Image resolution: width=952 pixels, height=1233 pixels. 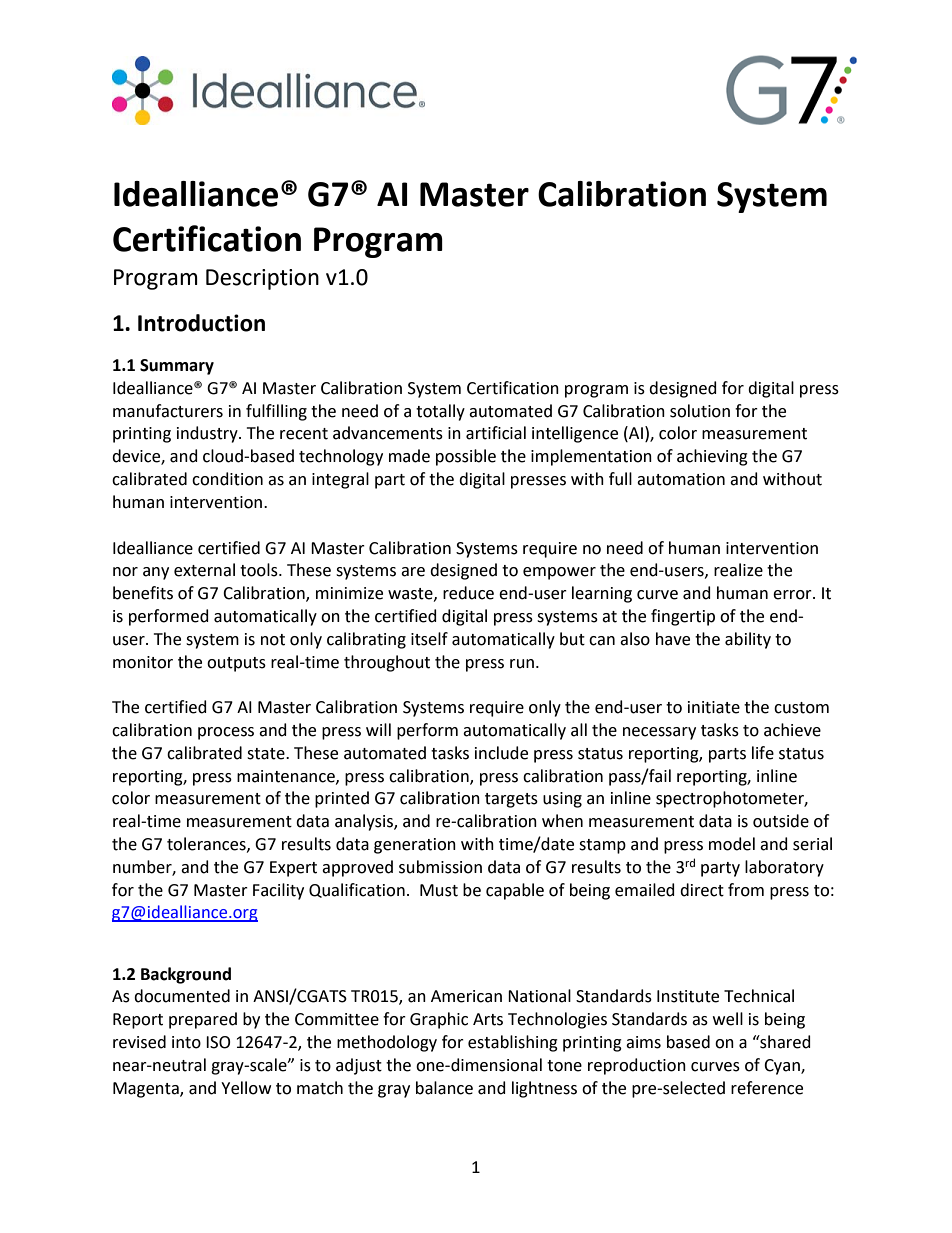 I want to click on ISO, so click(x=218, y=1042).
